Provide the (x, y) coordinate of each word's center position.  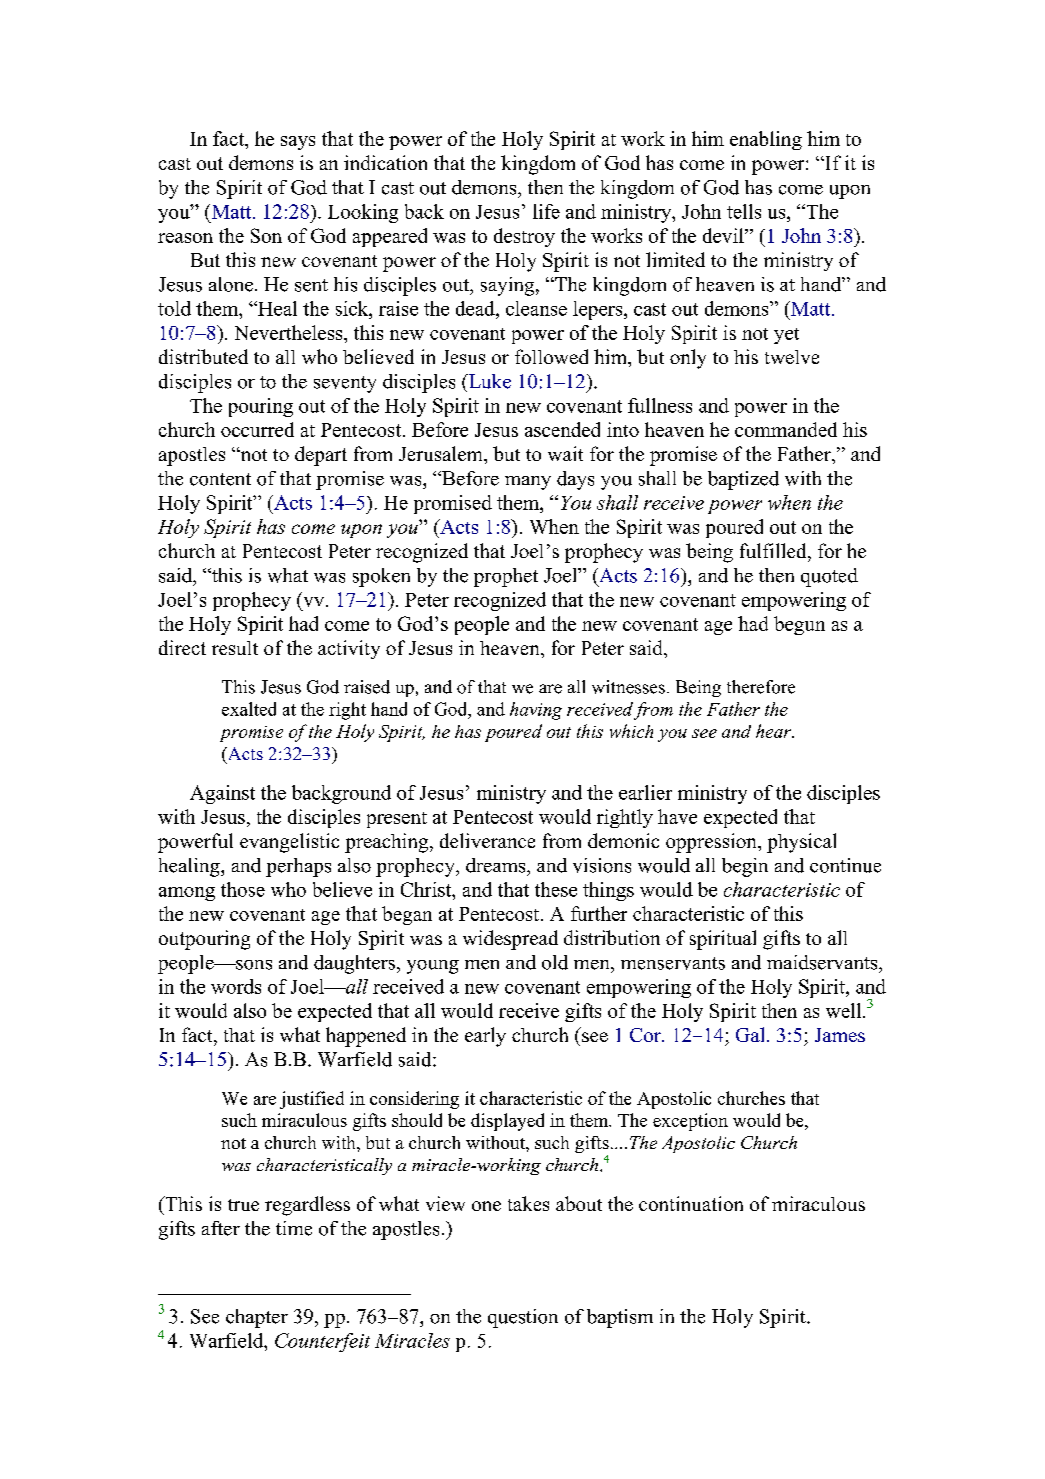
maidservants (823, 962)
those (243, 889)
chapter (257, 1318)
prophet (506, 577)
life (546, 211)
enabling (766, 140)
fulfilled (774, 550)
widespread (510, 940)
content (220, 479)
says (298, 143)
